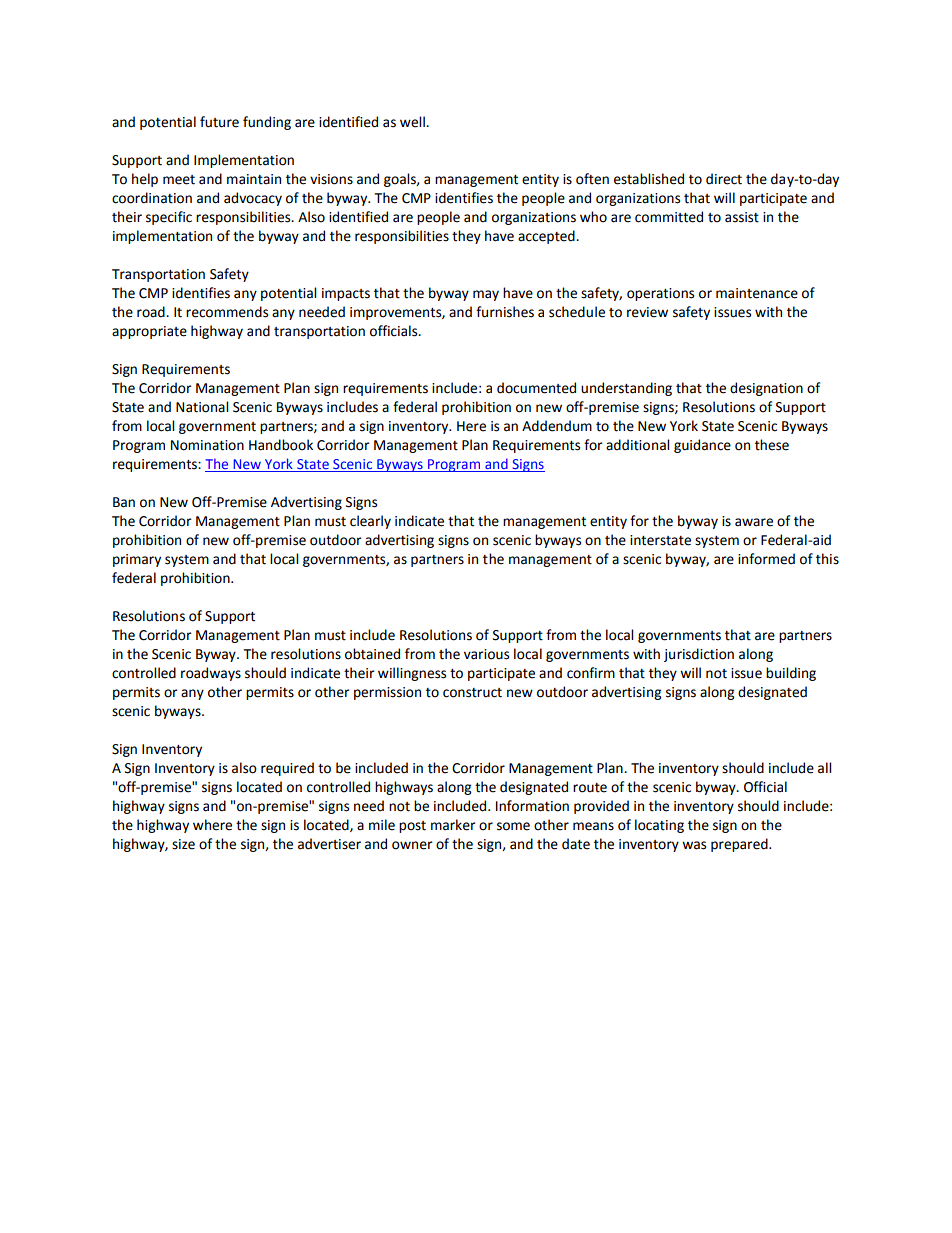 This page has height=1233, width=952. I want to click on direct, so click(724, 179).
